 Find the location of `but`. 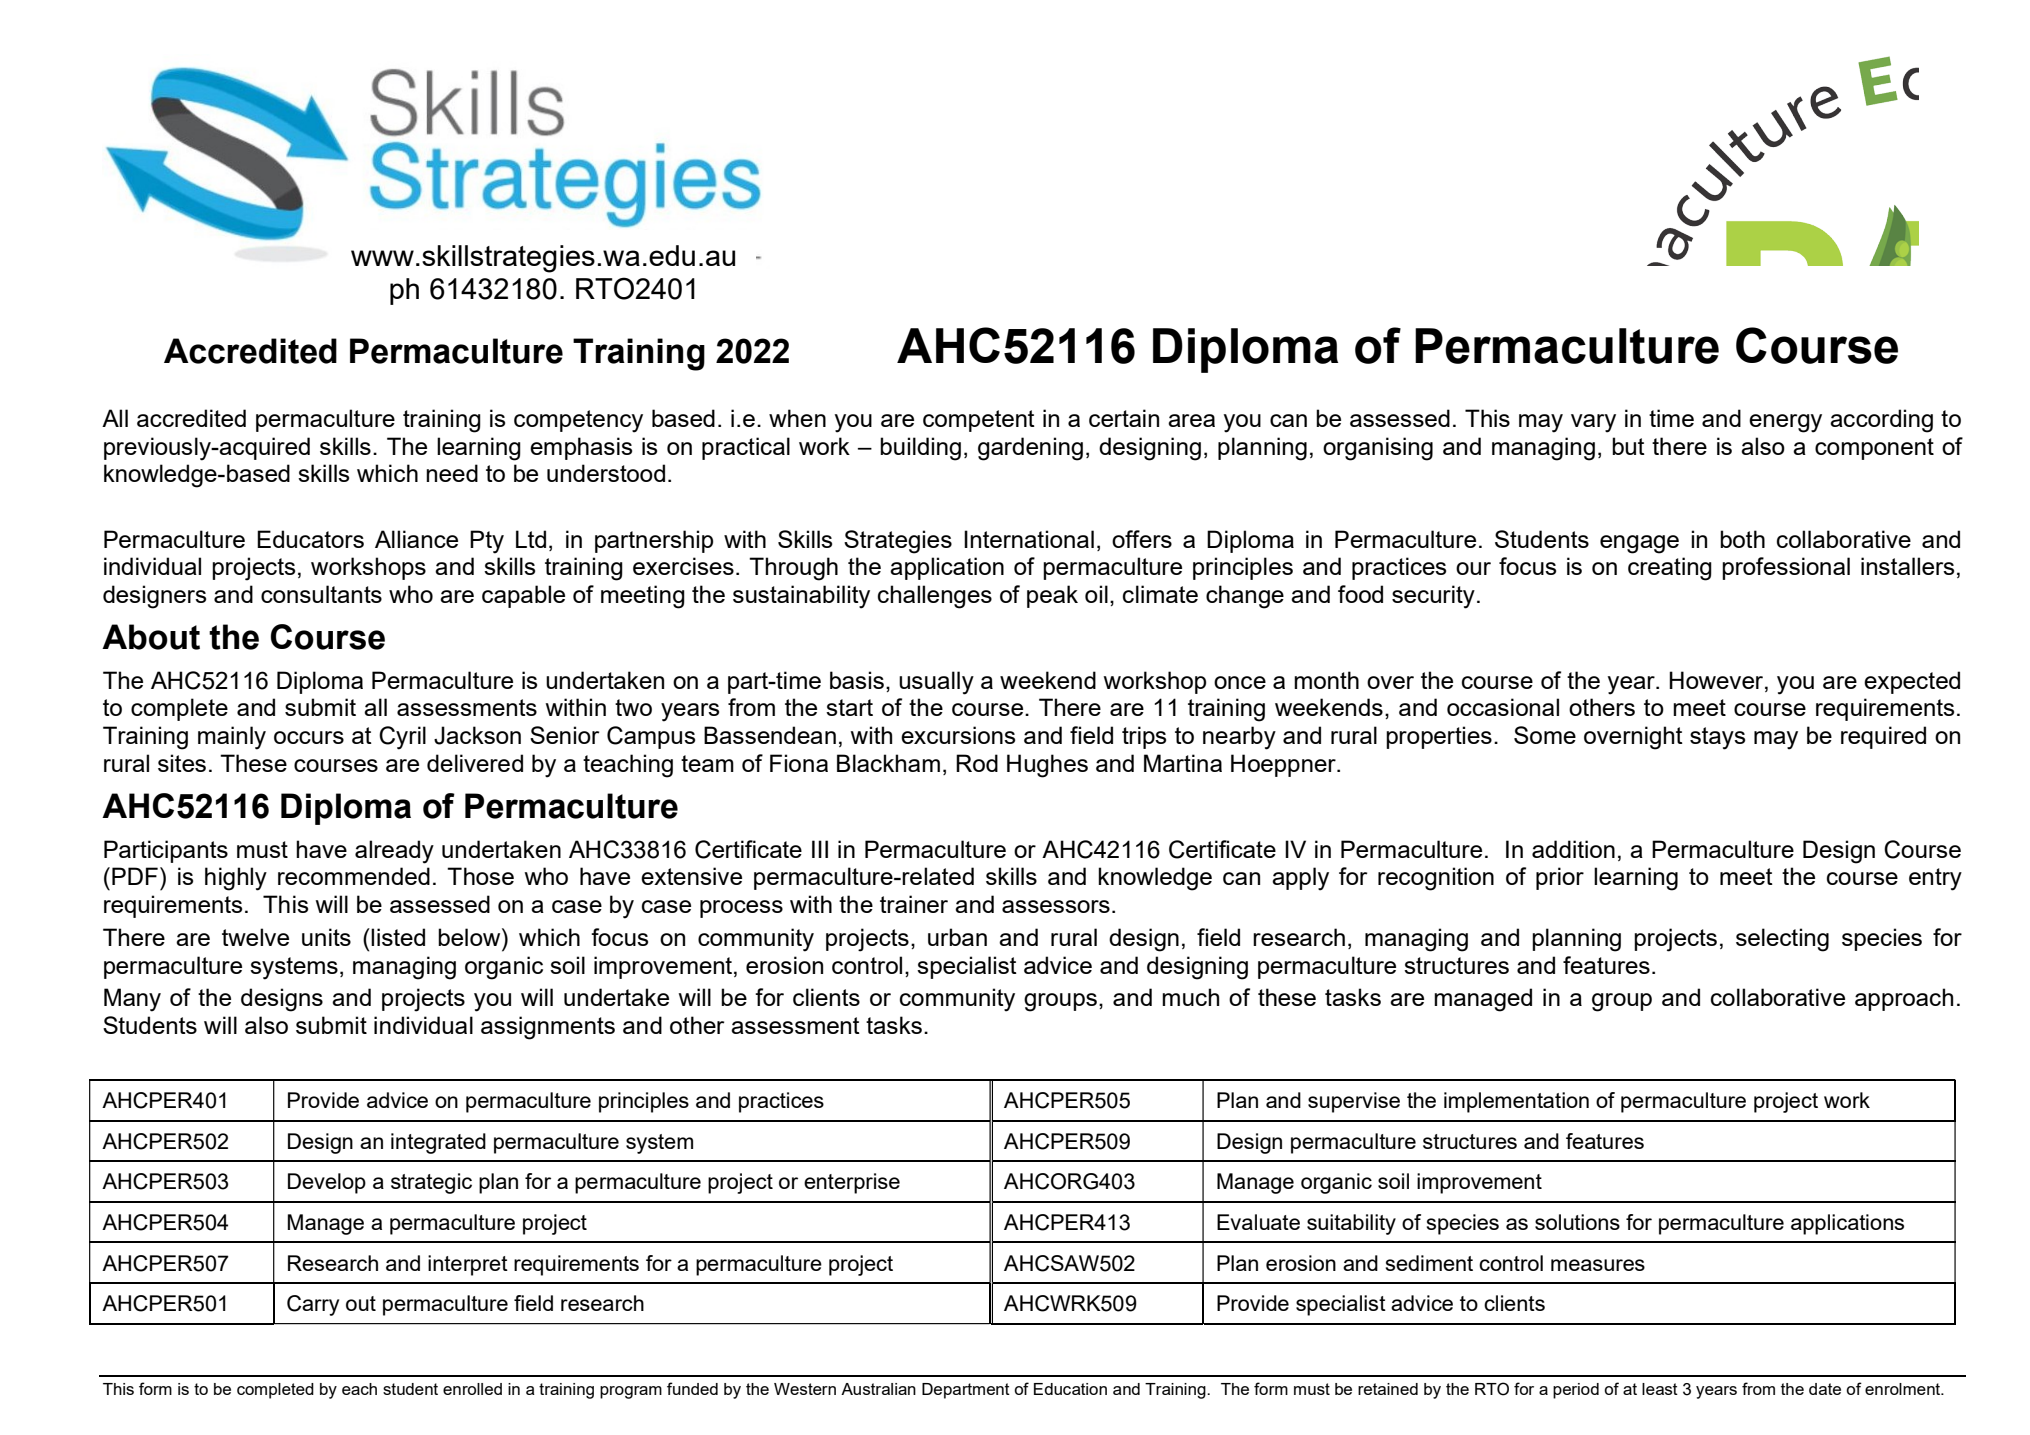

but is located at coordinates (1628, 446).
